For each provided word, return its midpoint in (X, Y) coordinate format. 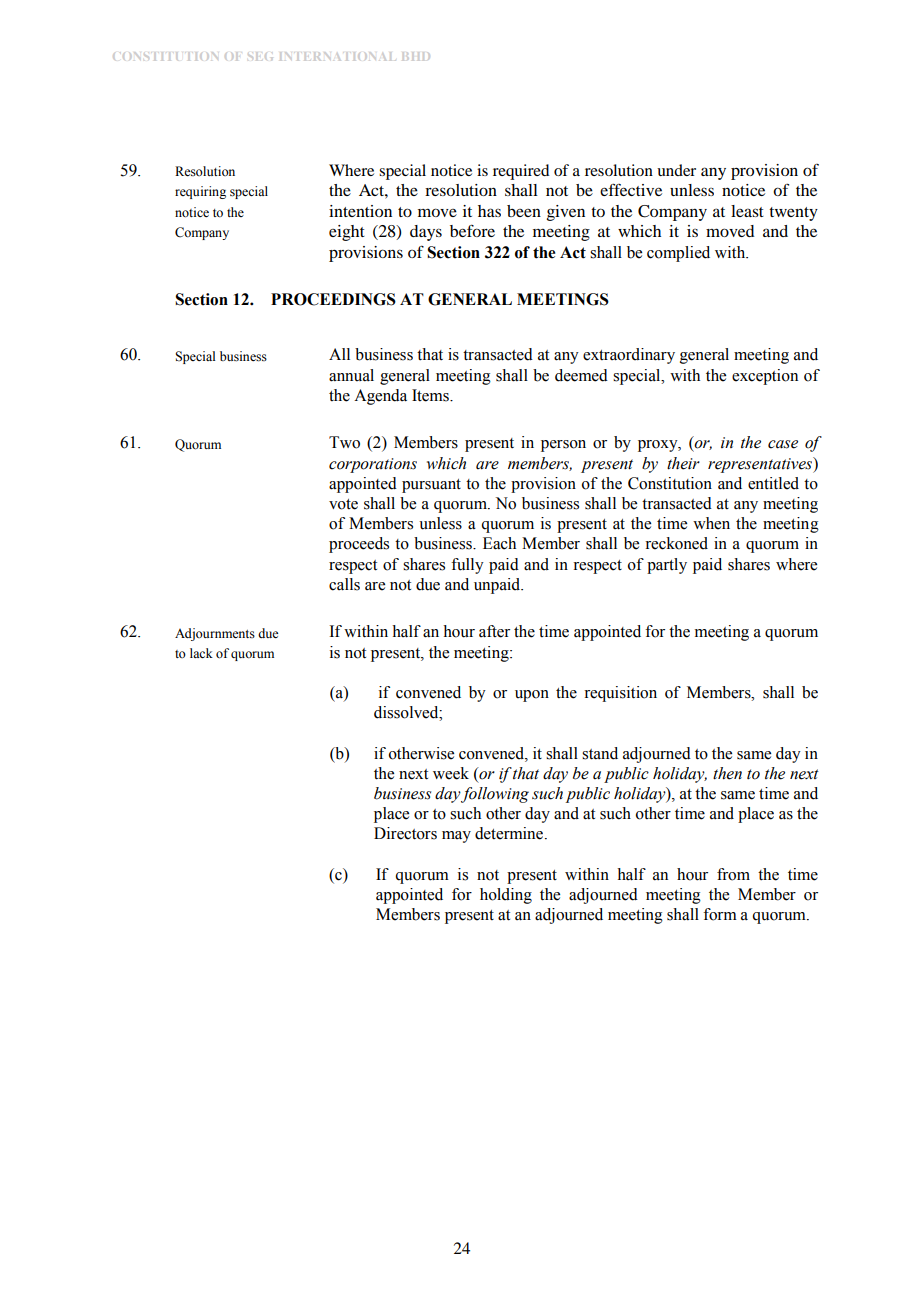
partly (667, 566)
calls (344, 584)
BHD (416, 56)
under (676, 170)
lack (201, 653)
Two (344, 442)
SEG (260, 57)
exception (765, 377)
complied (678, 254)
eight (347, 233)
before (472, 230)
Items (431, 395)
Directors (405, 833)
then (727, 773)
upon (532, 696)
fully (467, 566)
